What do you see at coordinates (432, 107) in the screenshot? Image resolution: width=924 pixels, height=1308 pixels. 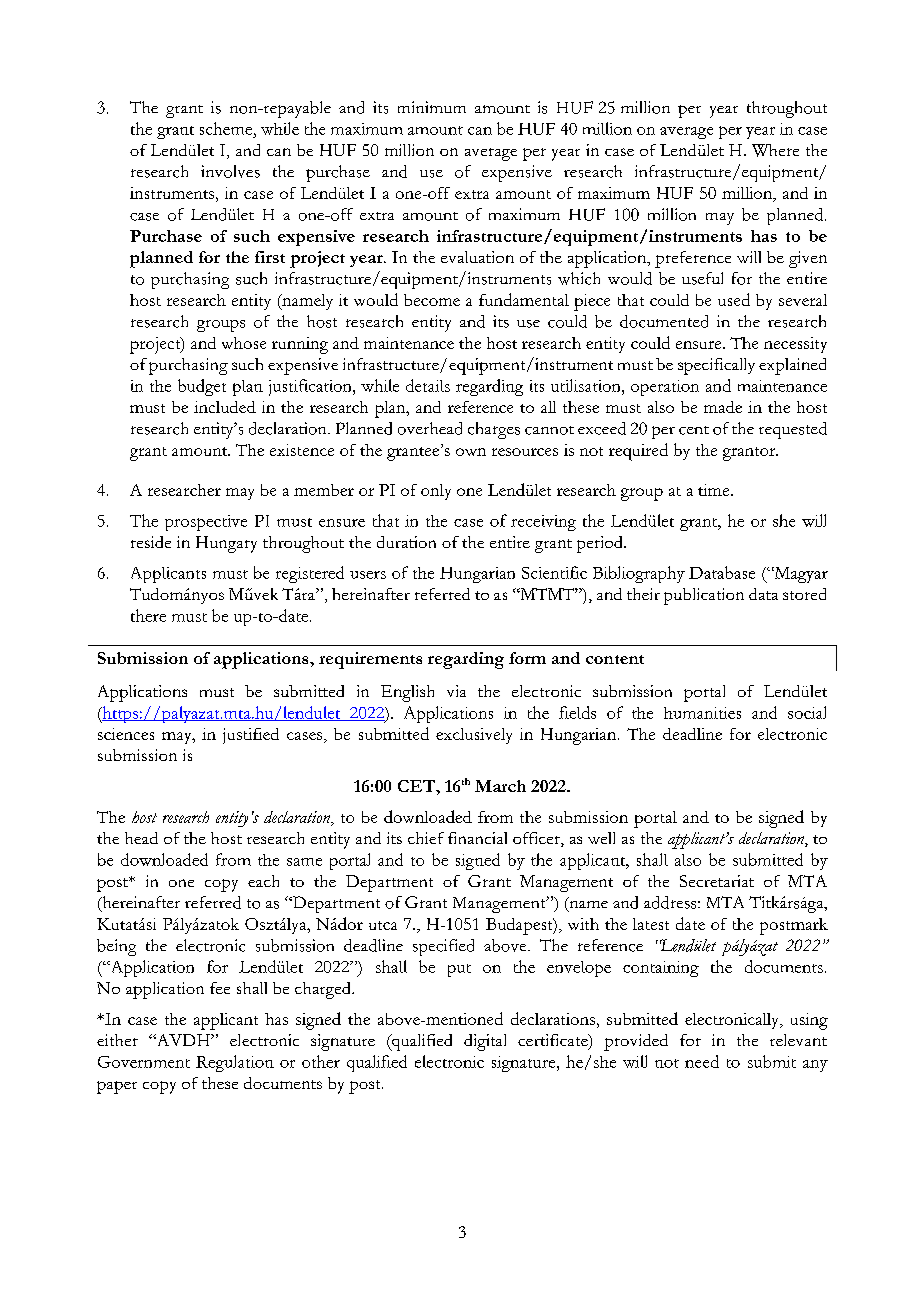 I see `minimum` at bounding box center [432, 107].
